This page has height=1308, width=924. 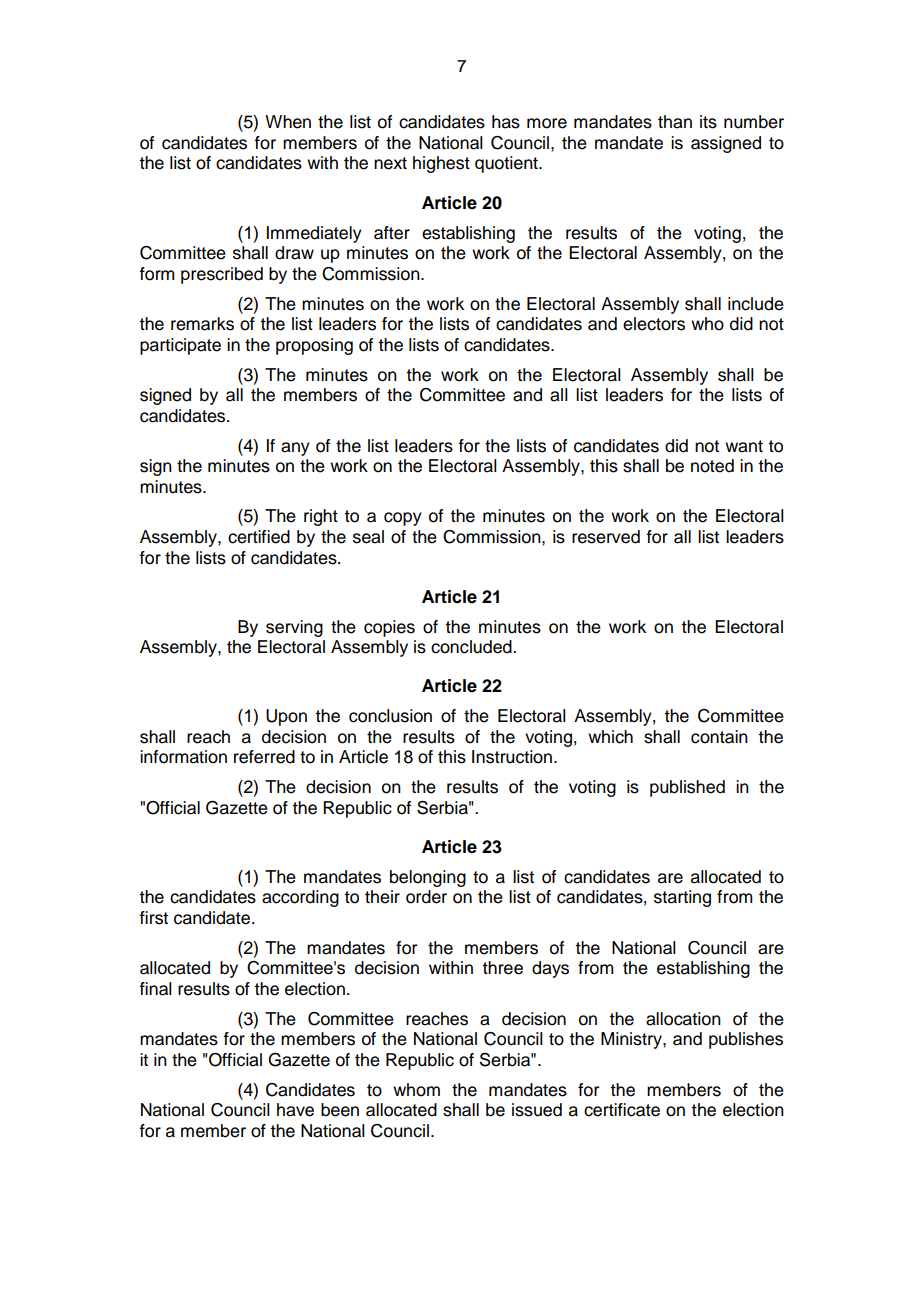 I want to click on When, so click(x=288, y=122).
